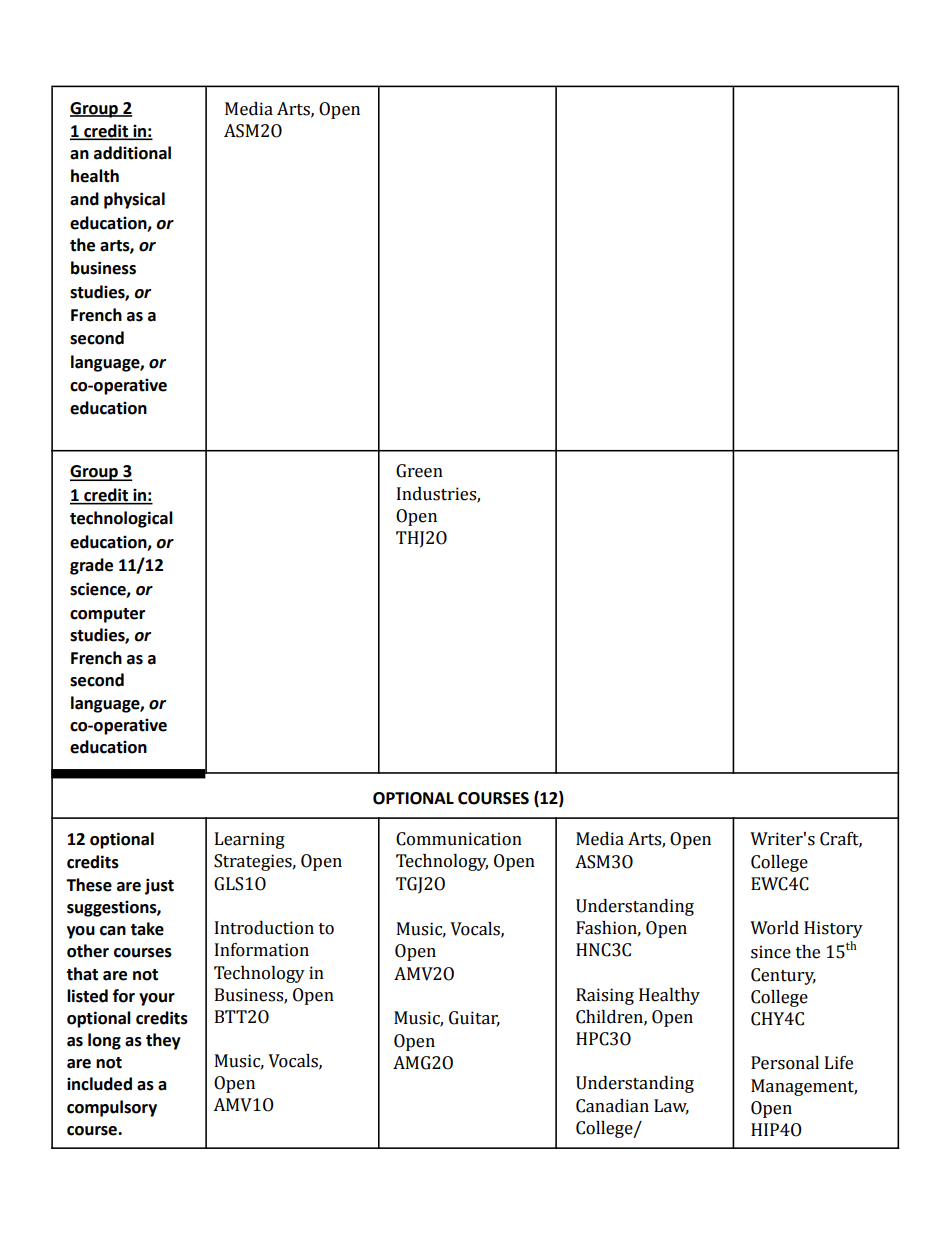 Image resolution: width=952 pixels, height=1233 pixels. I want to click on grade, so click(91, 566).
